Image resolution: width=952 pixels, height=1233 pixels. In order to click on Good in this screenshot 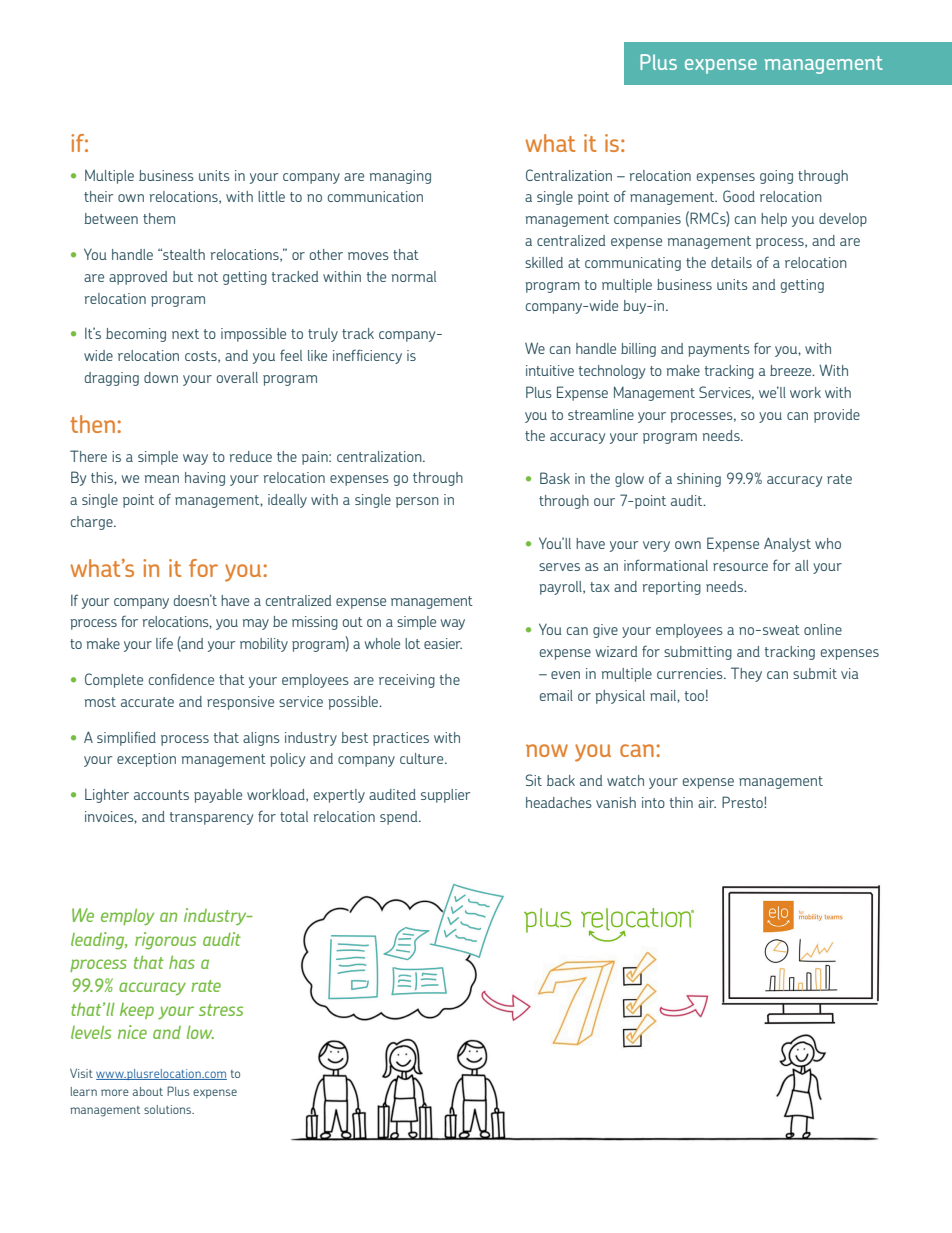, I will do `click(739, 196)`.
